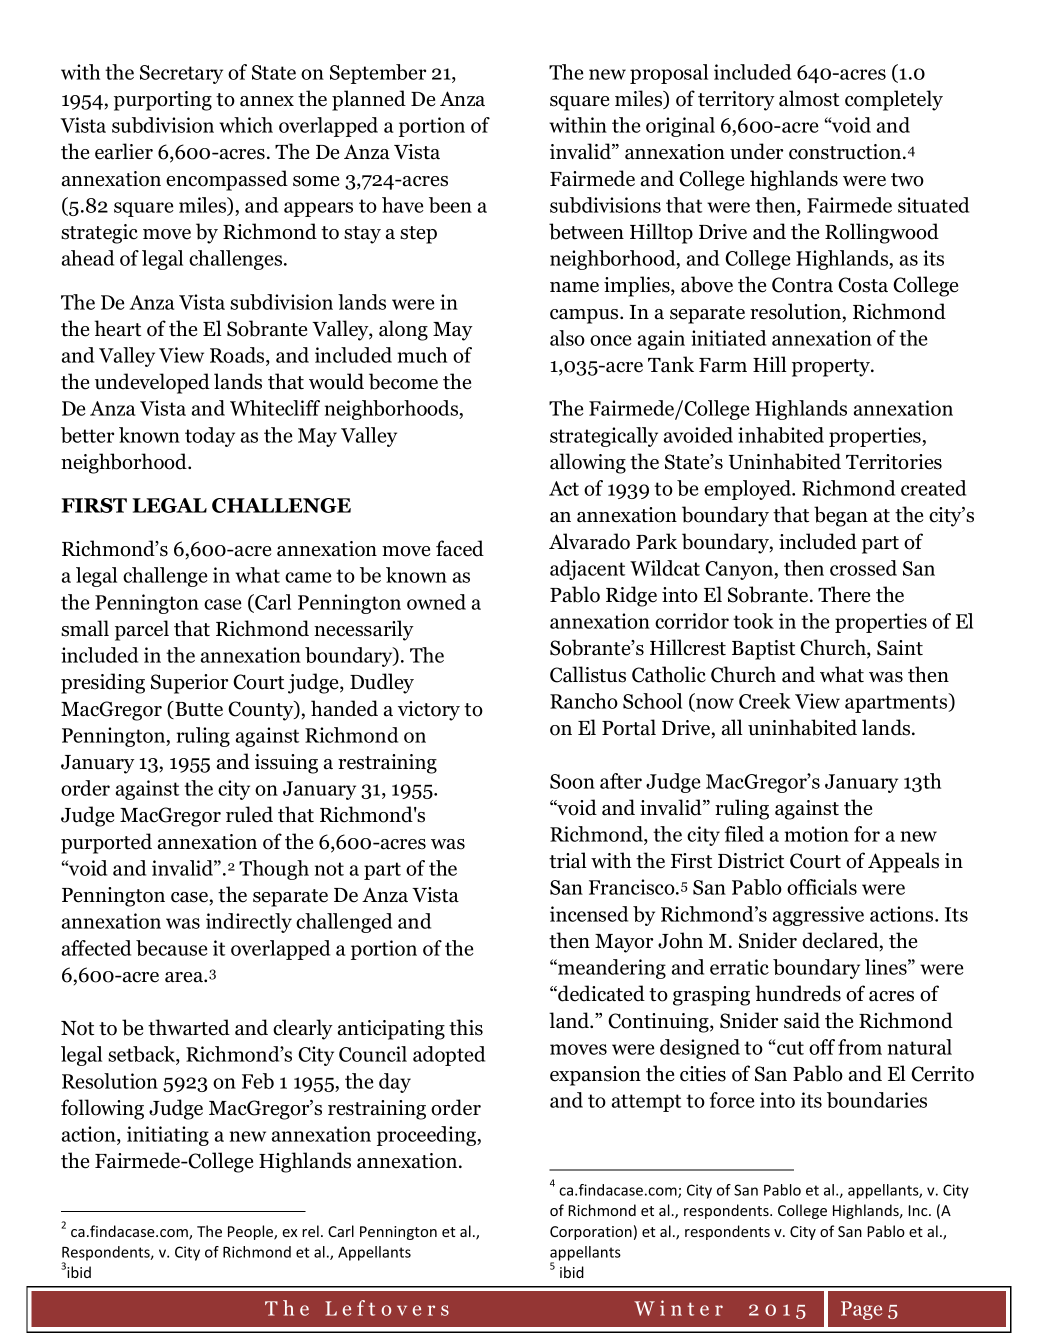  What do you see at coordinates (189, 684) in the screenshot?
I see `Superior` at bounding box center [189, 684].
